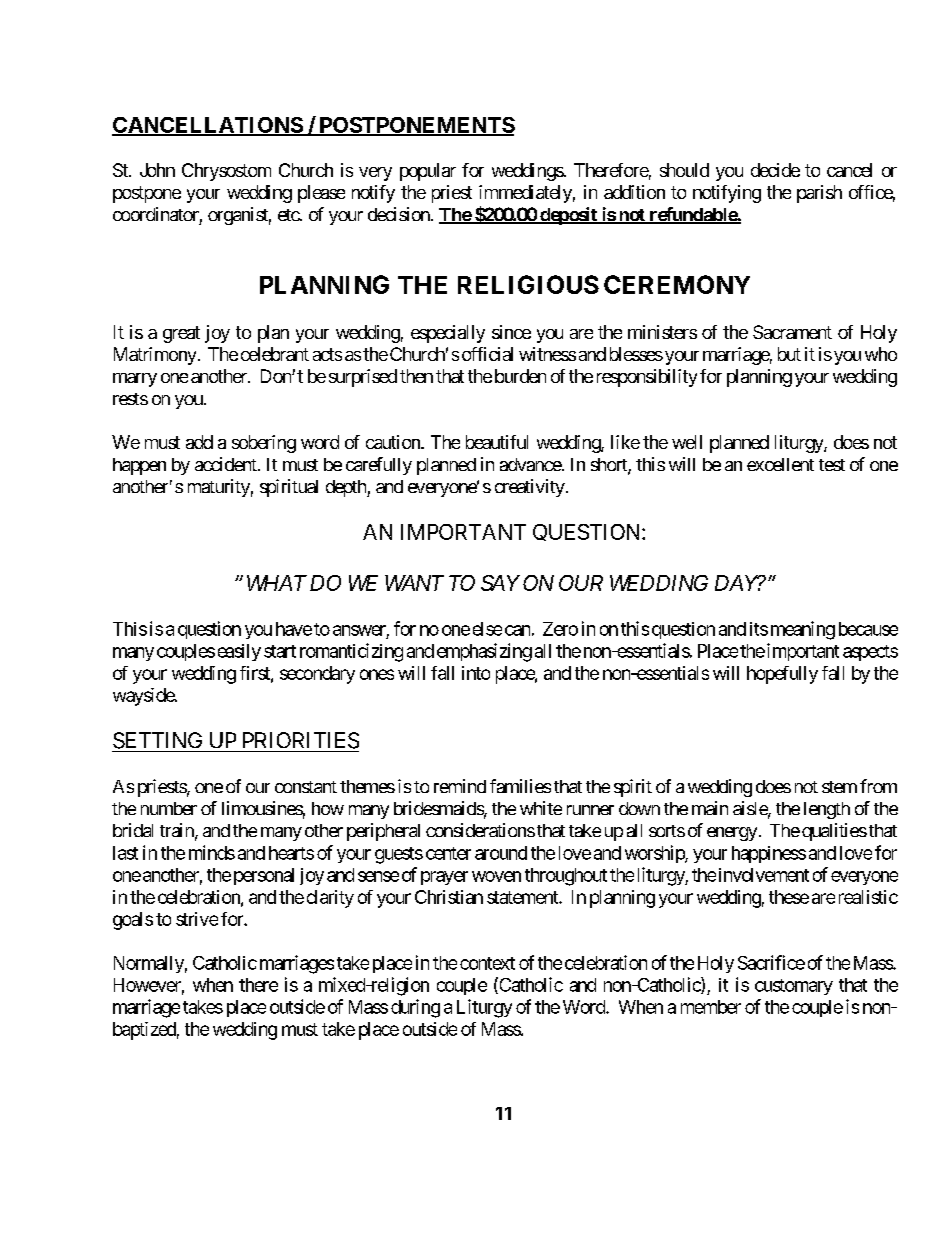 The height and width of the page is (1233, 952). I want to click on easily, so click(239, 652).
